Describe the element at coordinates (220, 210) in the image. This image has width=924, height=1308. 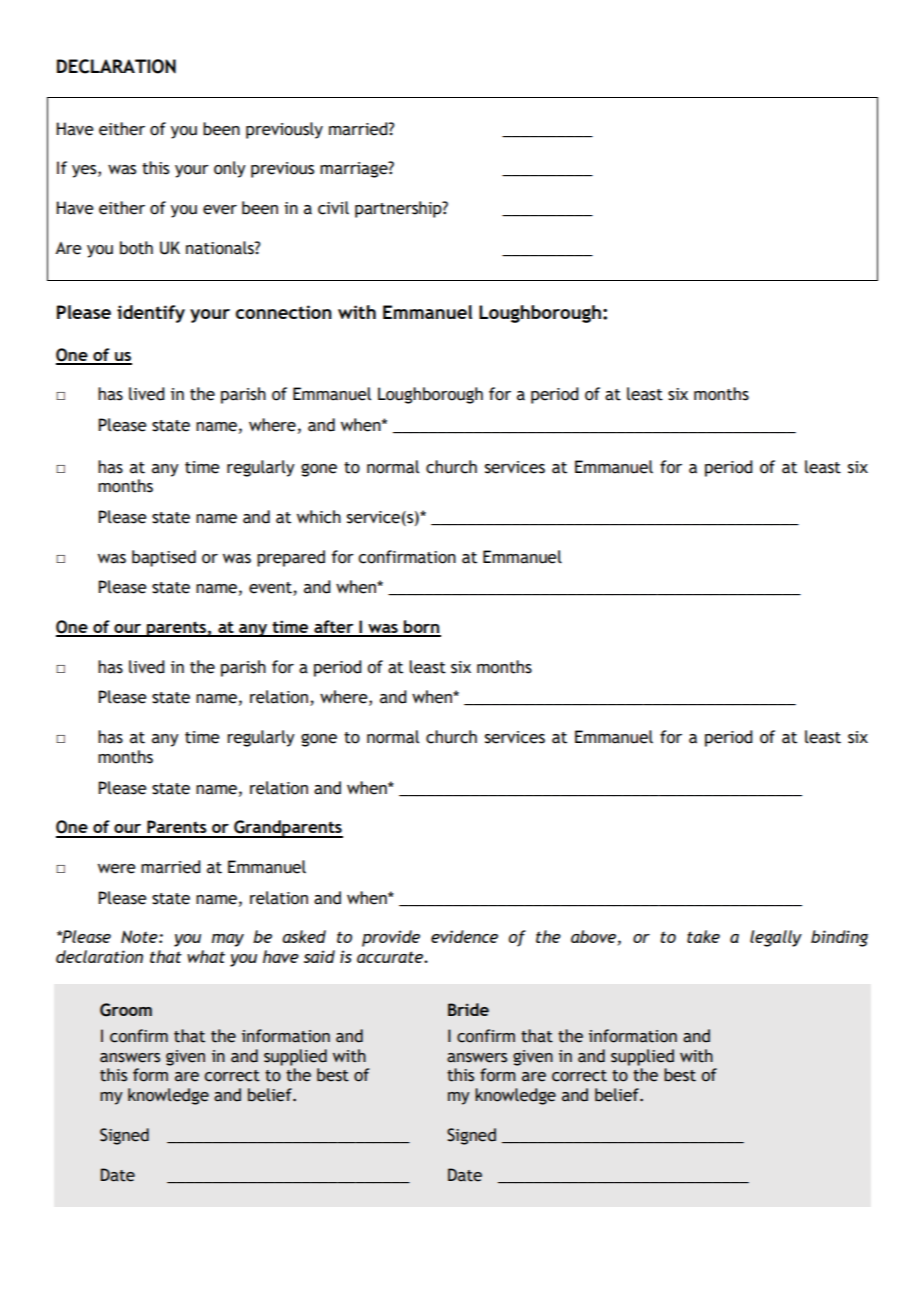
I see `ever` at that location.
